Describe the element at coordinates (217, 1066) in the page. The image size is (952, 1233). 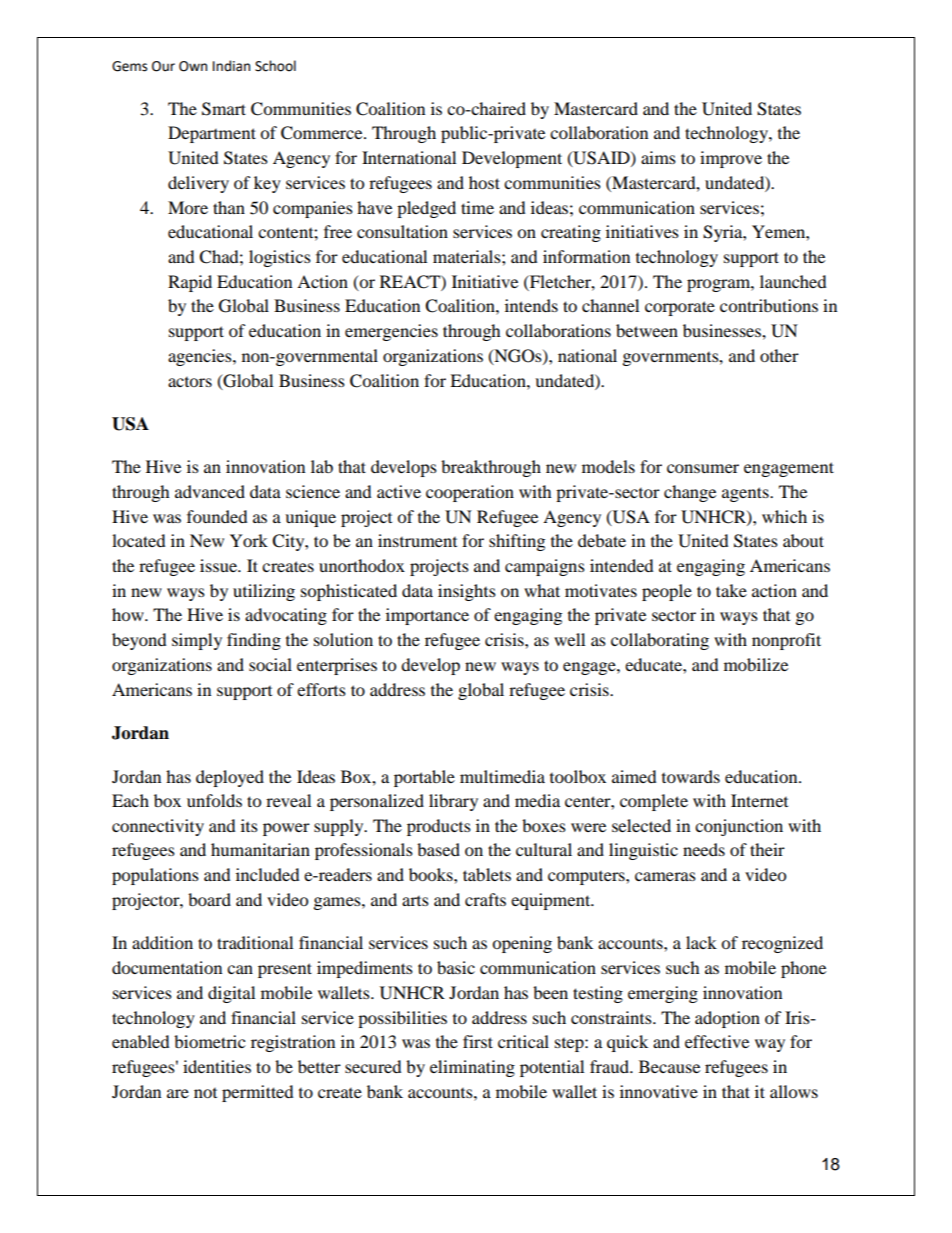
I see `identities` at that location.
